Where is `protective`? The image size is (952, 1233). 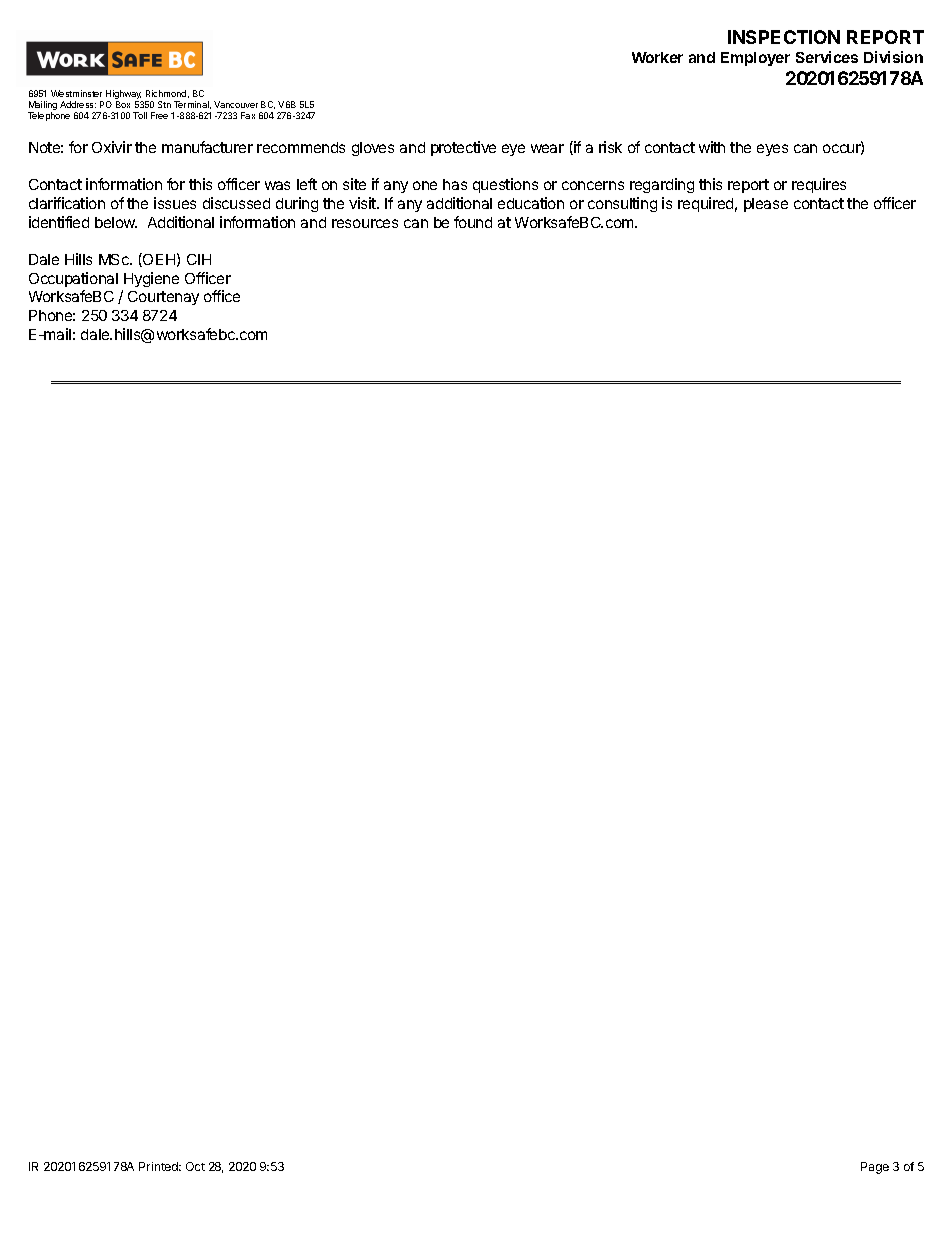
protective is located at coordinates (463, 148).
